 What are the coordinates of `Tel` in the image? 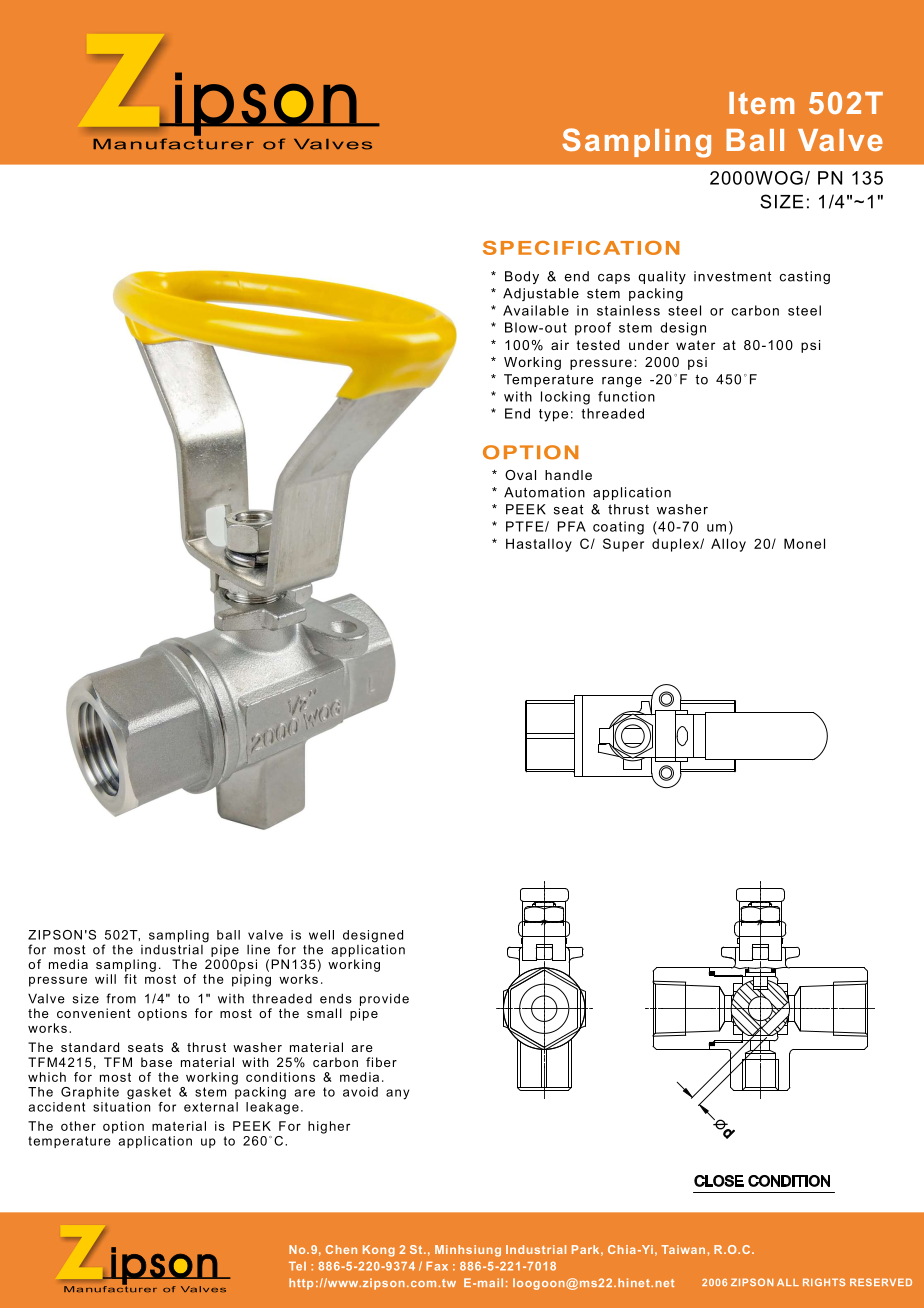 It's located at (297, 1266).
